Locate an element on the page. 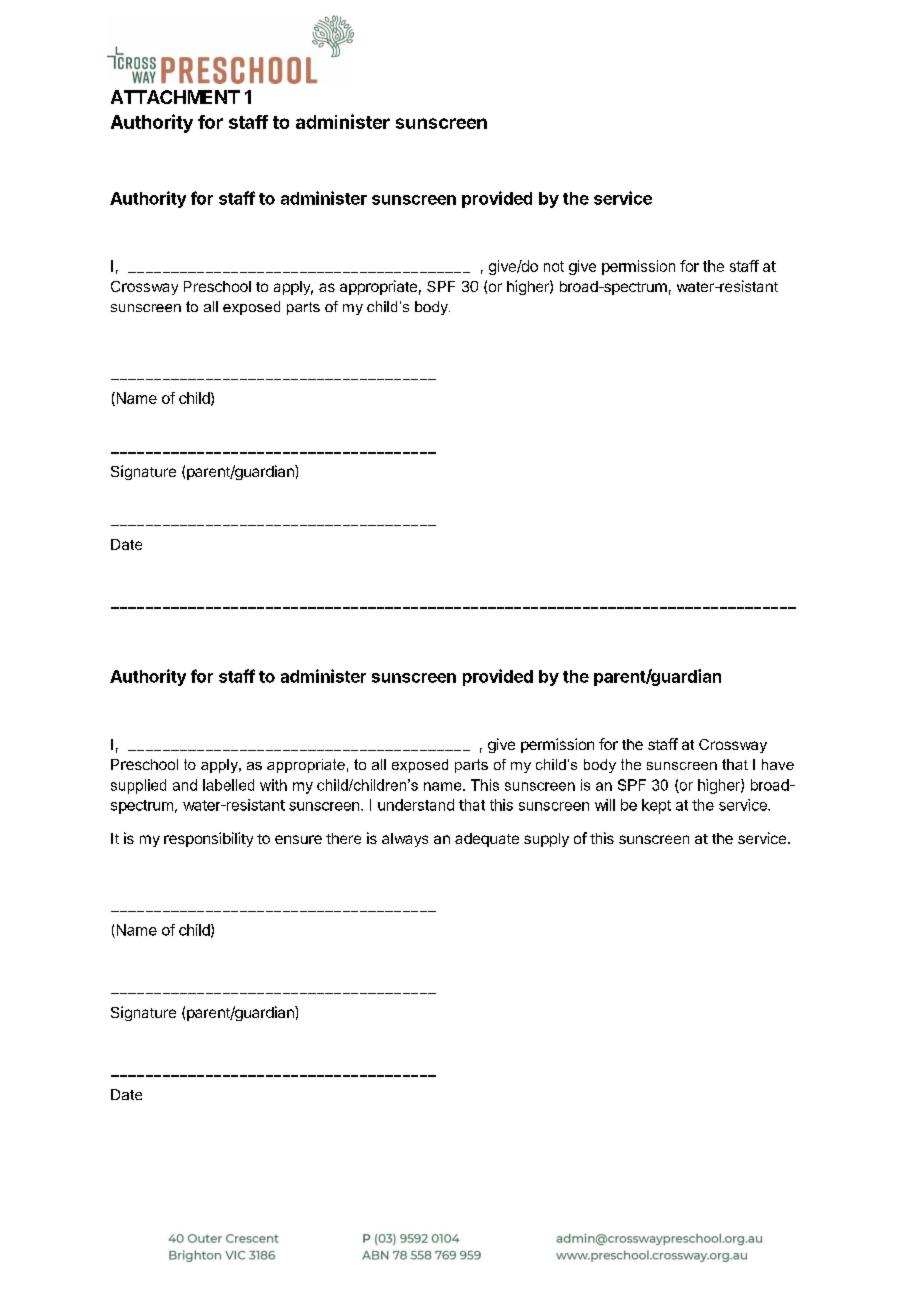  always is located at coordinates (405, 840).
